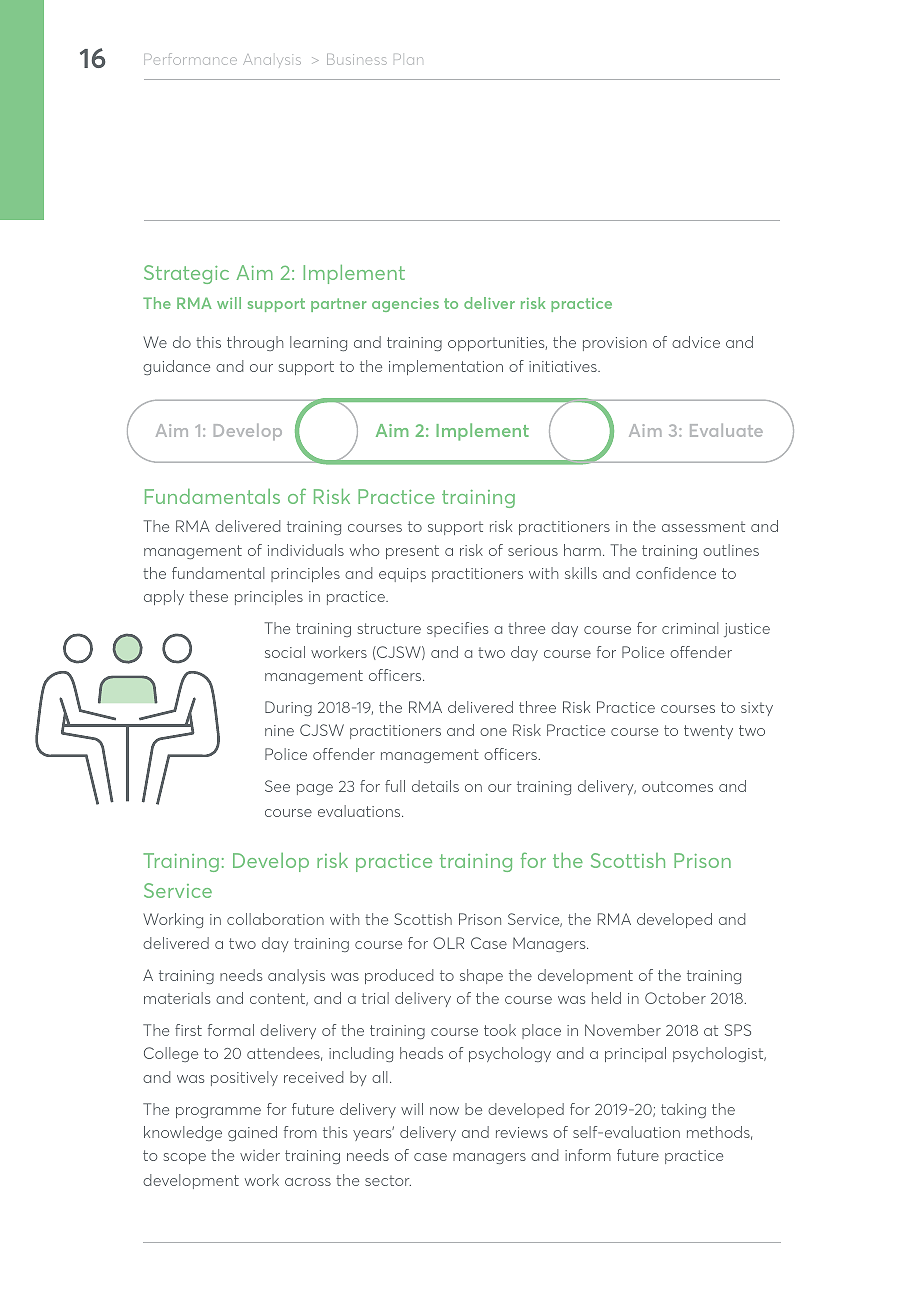 This screenshot has width=924, height=1308. Describe the element at coordinates (255, 343) in the screenshot. I see `through` at that location.
